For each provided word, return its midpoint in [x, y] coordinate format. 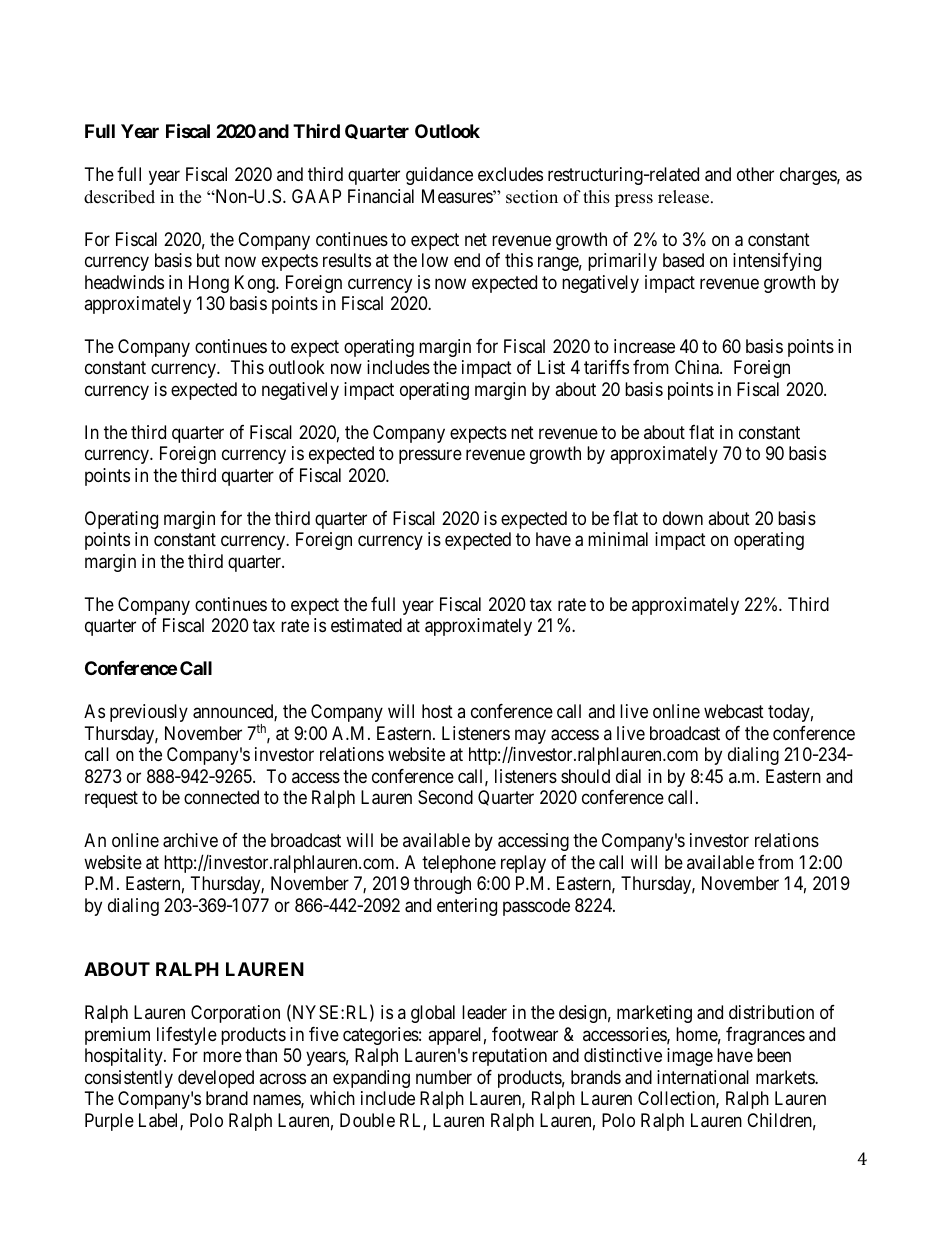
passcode [536, 907]
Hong [209, 284]
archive [190, 840]
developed [216, 1079]
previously [149, 713]
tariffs [606, 367]
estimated [366, 625]
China [698, 367]
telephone [459, 864]
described [119, 197]
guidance [439, 176]
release [685, 197]
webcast [734, 711]
